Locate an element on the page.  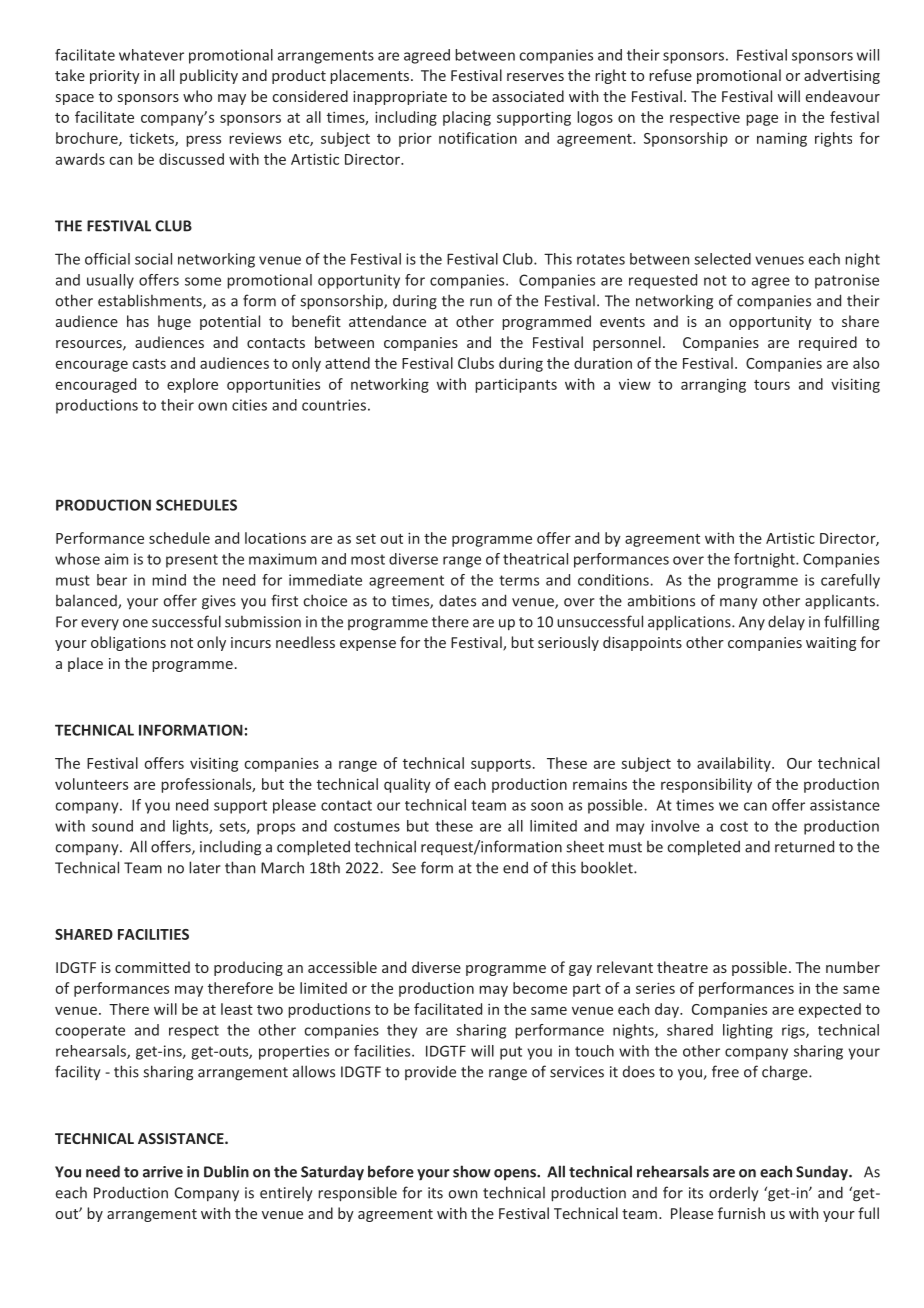
arrive is located at coordinates (163, 1172).
